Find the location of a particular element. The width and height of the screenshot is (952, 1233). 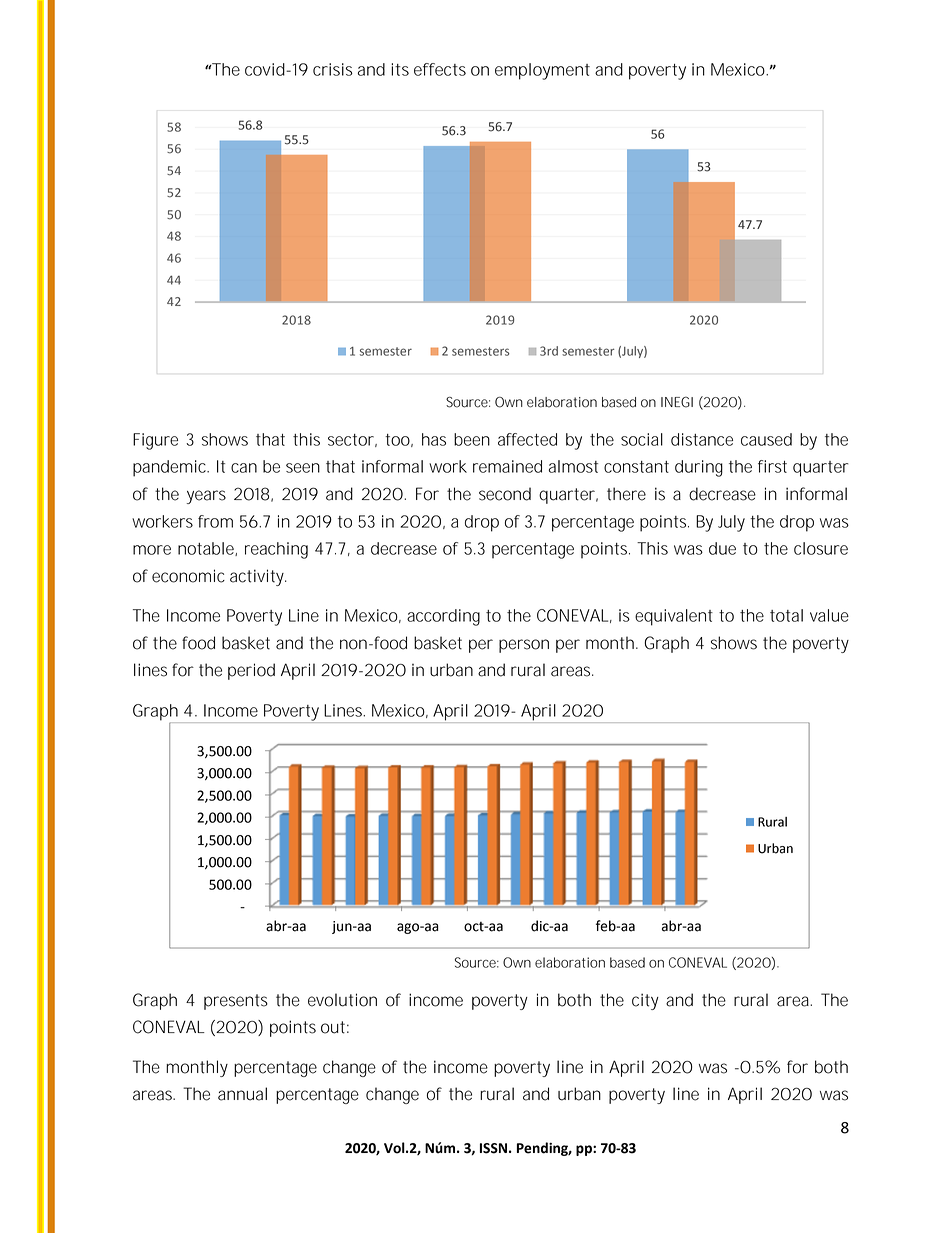

first is located at coordinates (772, 466).
